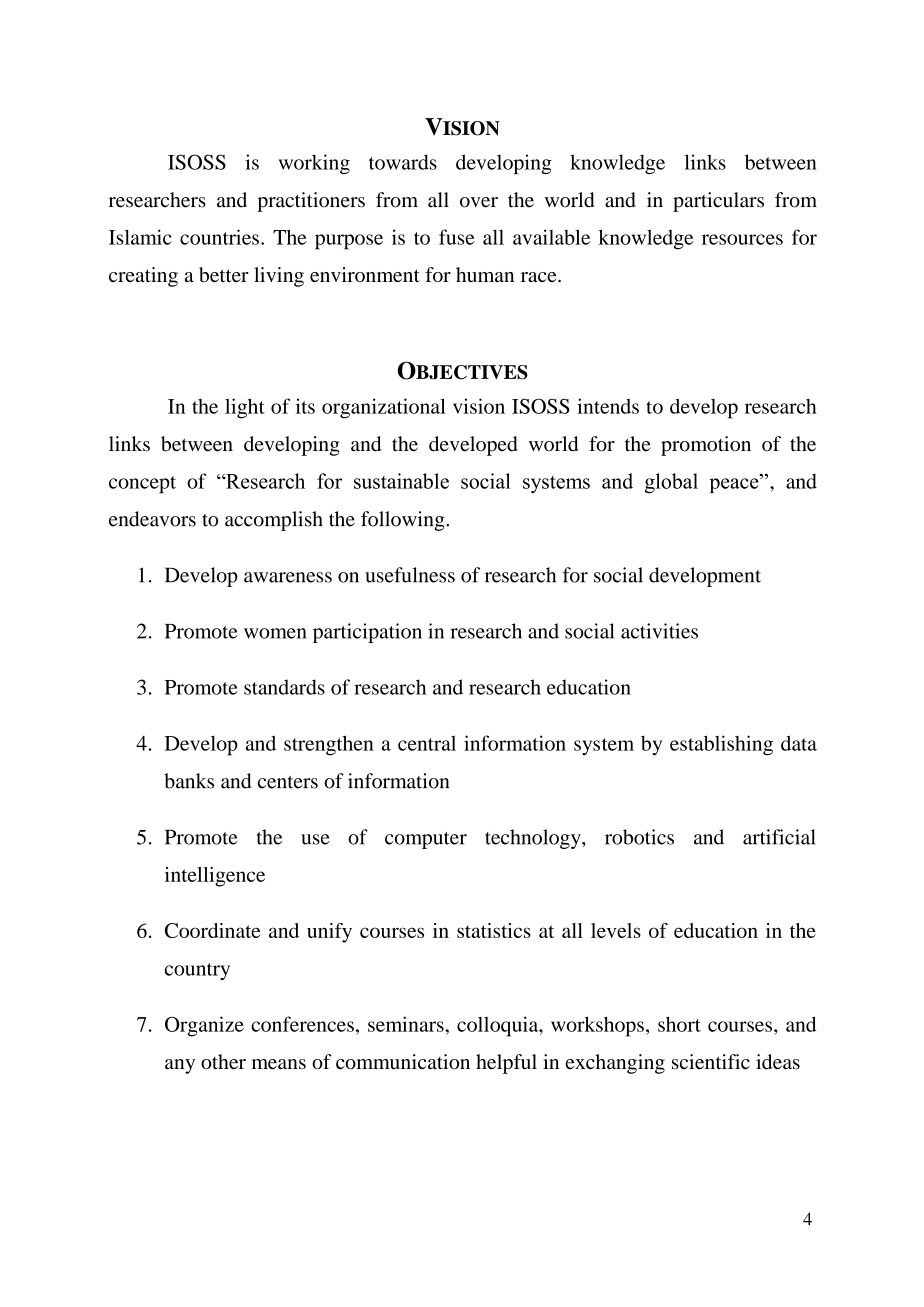  Describe the element at coordinates (245, 408) in the screenshot. I see `light` at that location.
